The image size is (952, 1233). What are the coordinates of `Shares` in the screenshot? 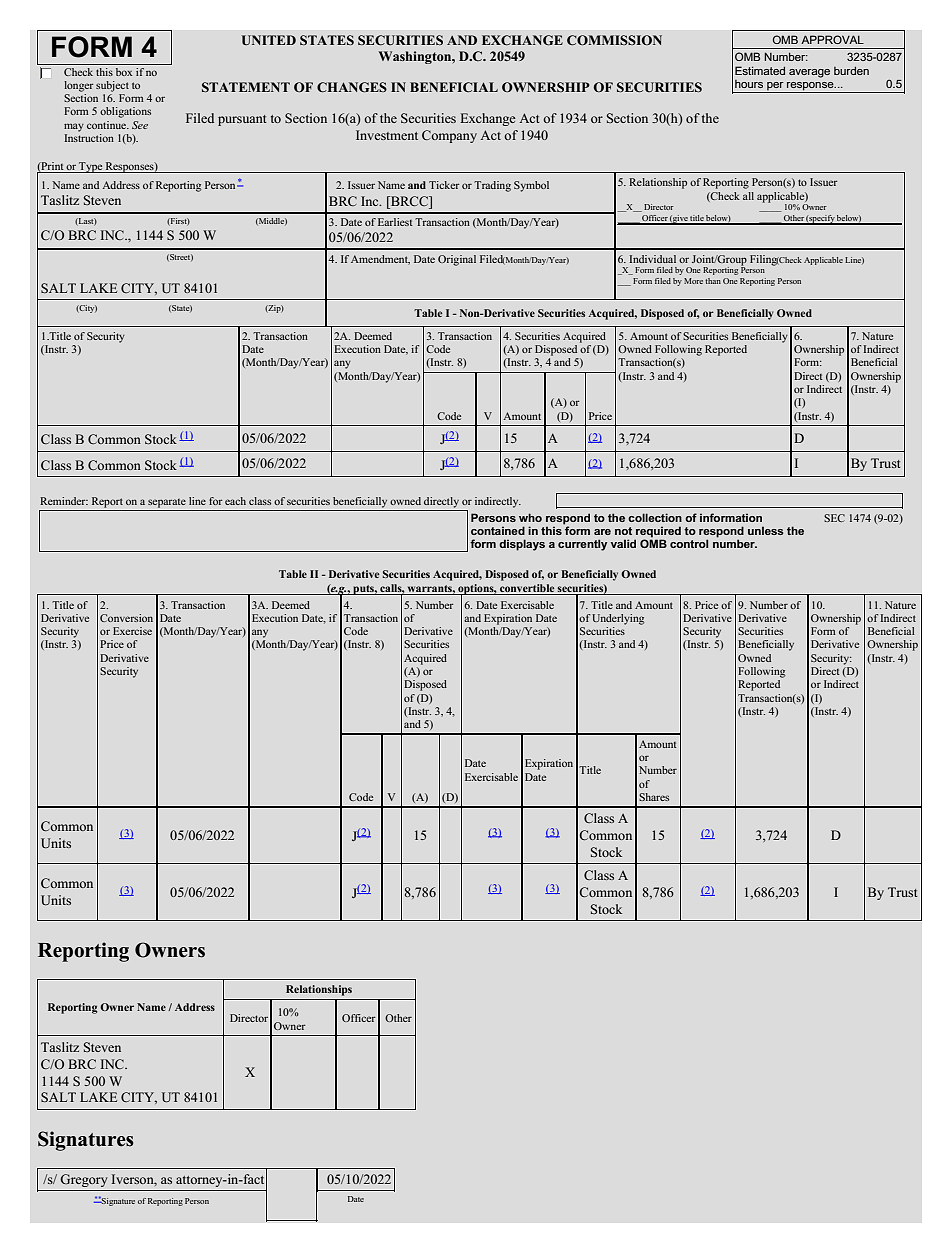 It's located at (654, 797).
